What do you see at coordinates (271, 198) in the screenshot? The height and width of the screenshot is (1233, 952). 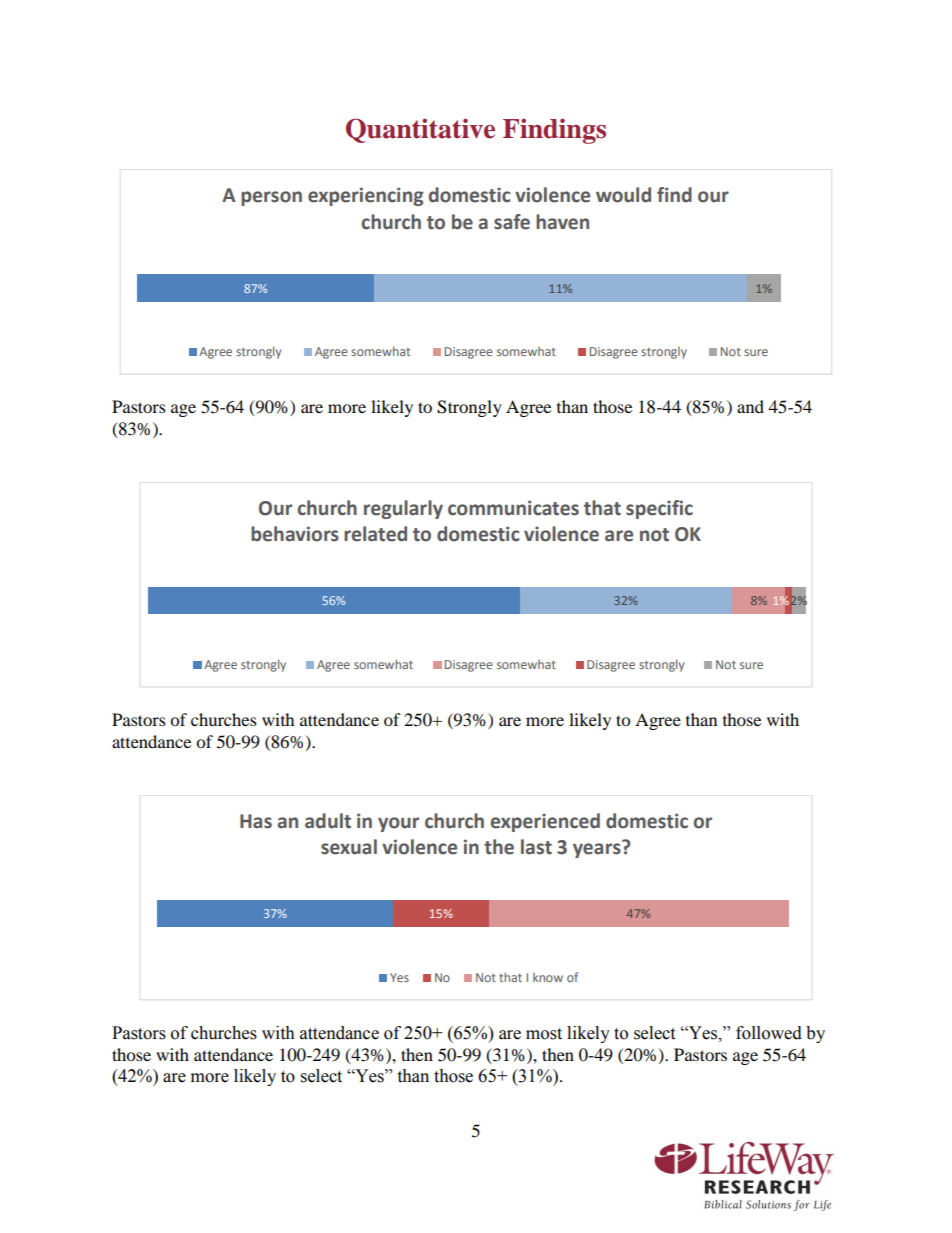 I see `person` at bounding box center [271, 198].
